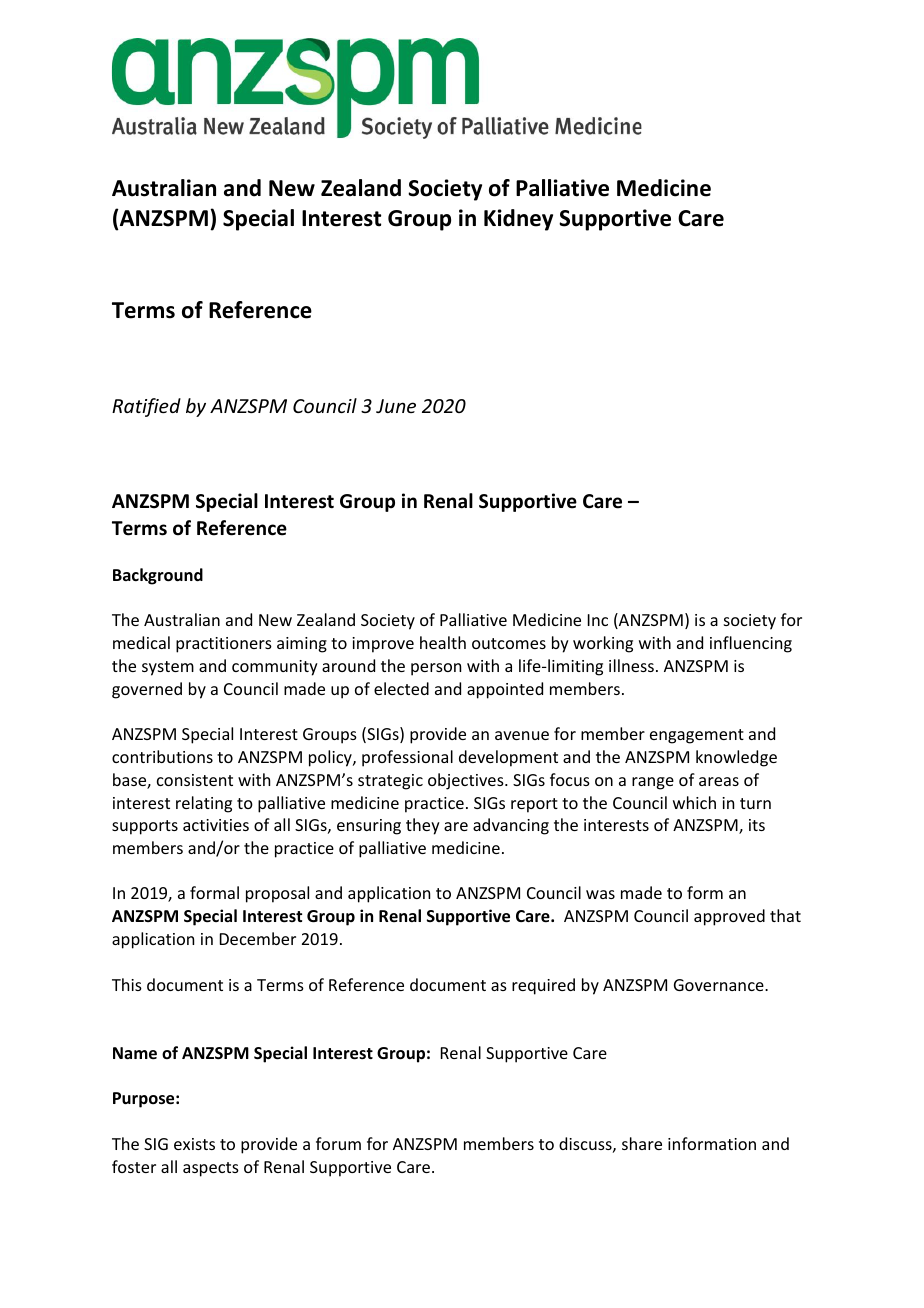 The image size is (924, 1308). I want to click on exists, so click(194, 1144).
